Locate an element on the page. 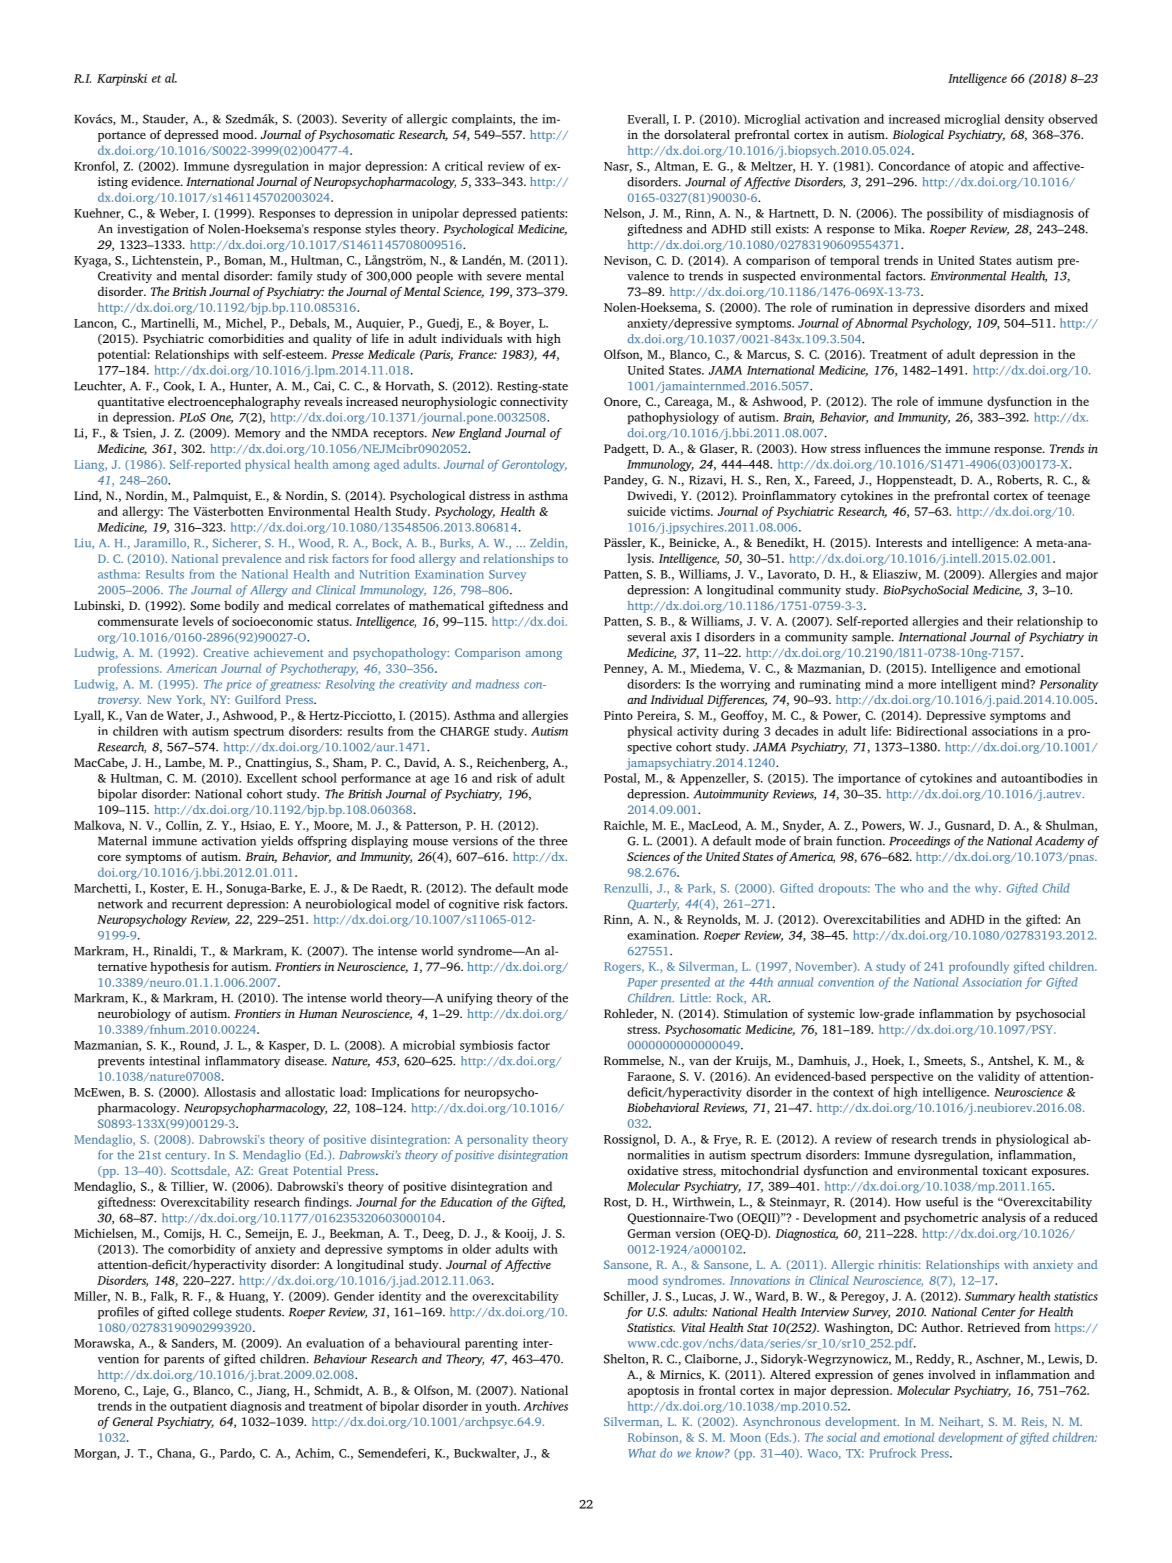  investigation is located at coordinates (152, 230).
